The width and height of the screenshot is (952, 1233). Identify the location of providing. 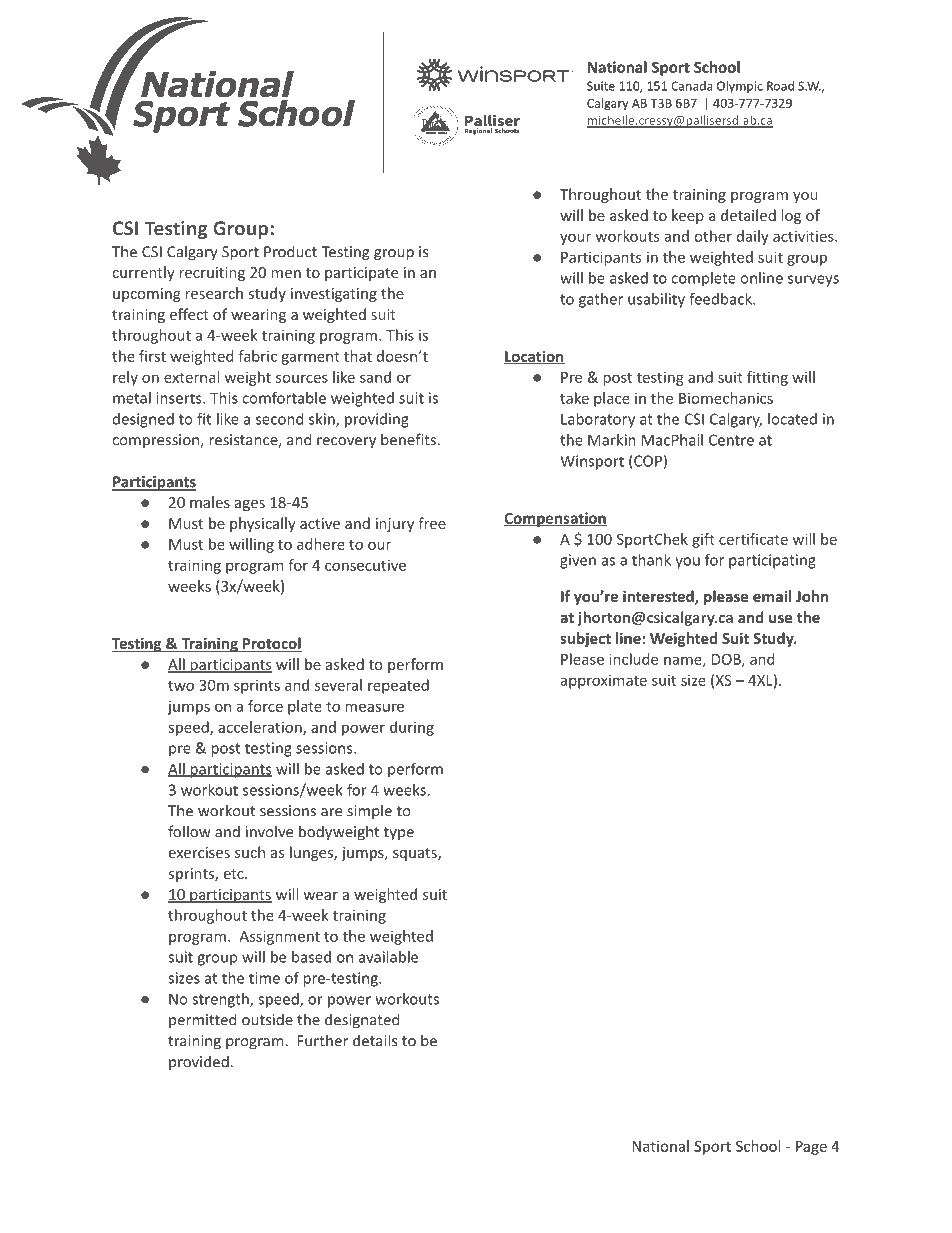
(377, 420).
